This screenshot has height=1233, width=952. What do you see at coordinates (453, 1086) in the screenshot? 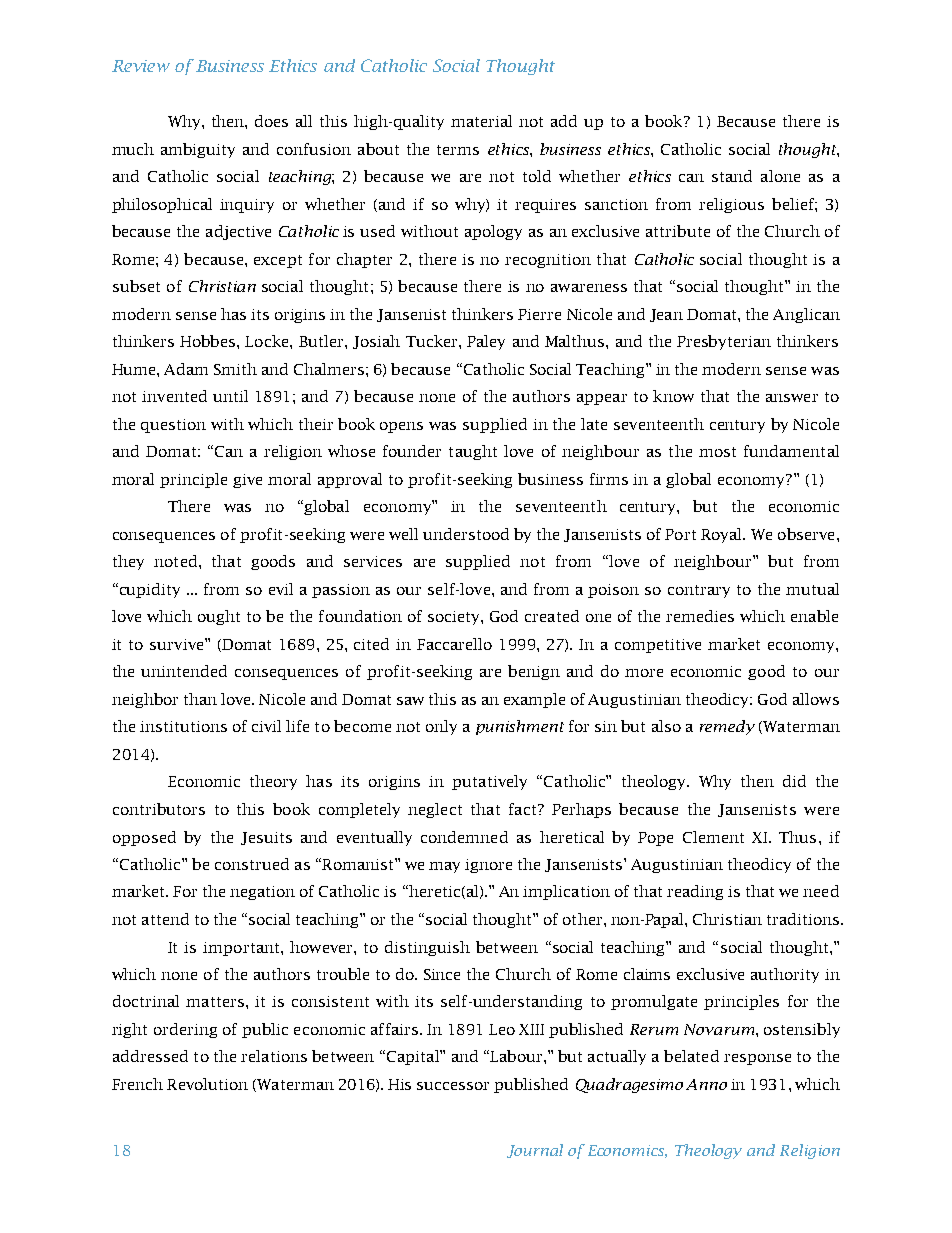
I see `successor` at bounding box center [453, 1086].
